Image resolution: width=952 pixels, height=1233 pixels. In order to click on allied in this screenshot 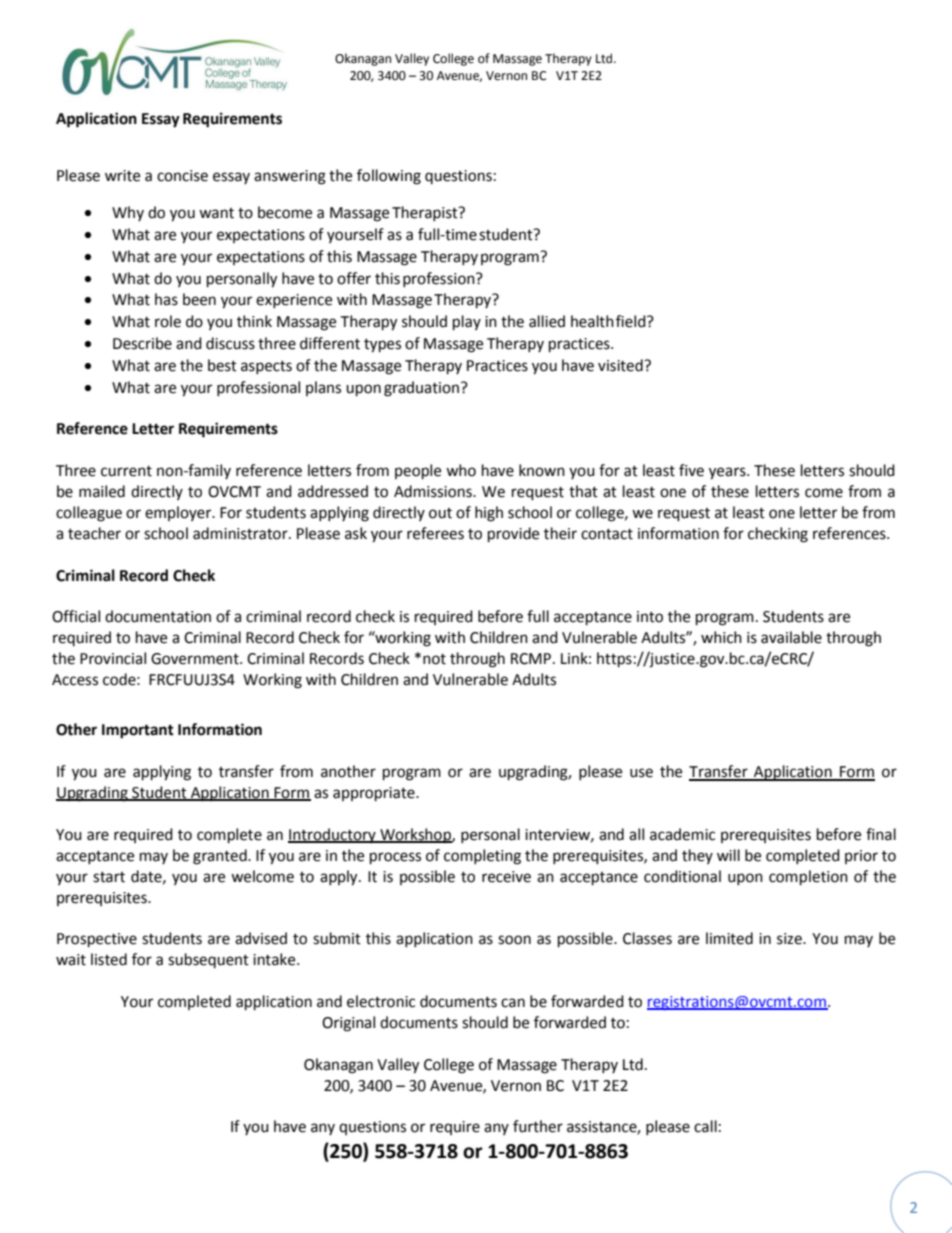, I will do `click(547, 321)`.
